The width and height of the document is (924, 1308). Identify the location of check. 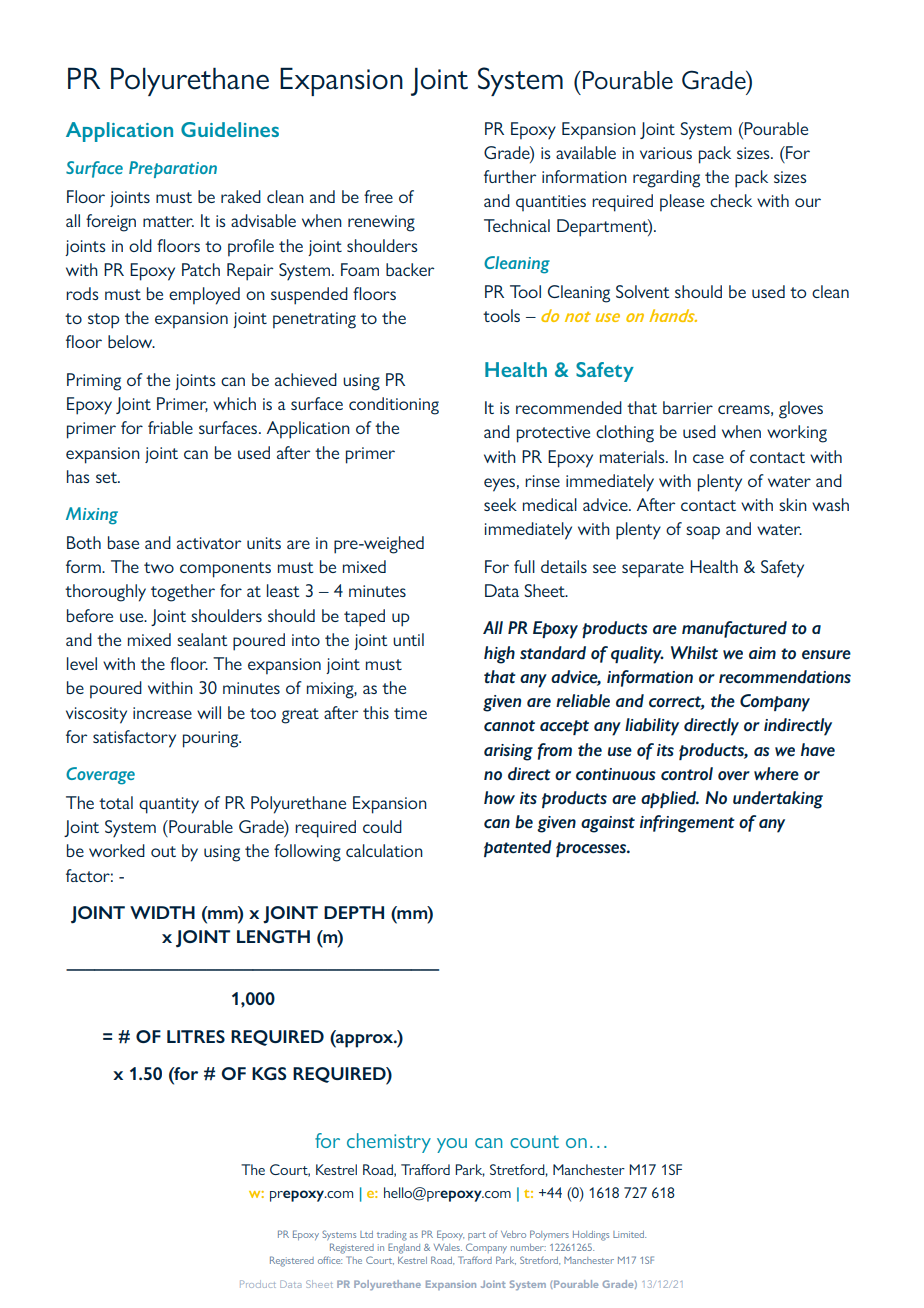
(731, 200).
